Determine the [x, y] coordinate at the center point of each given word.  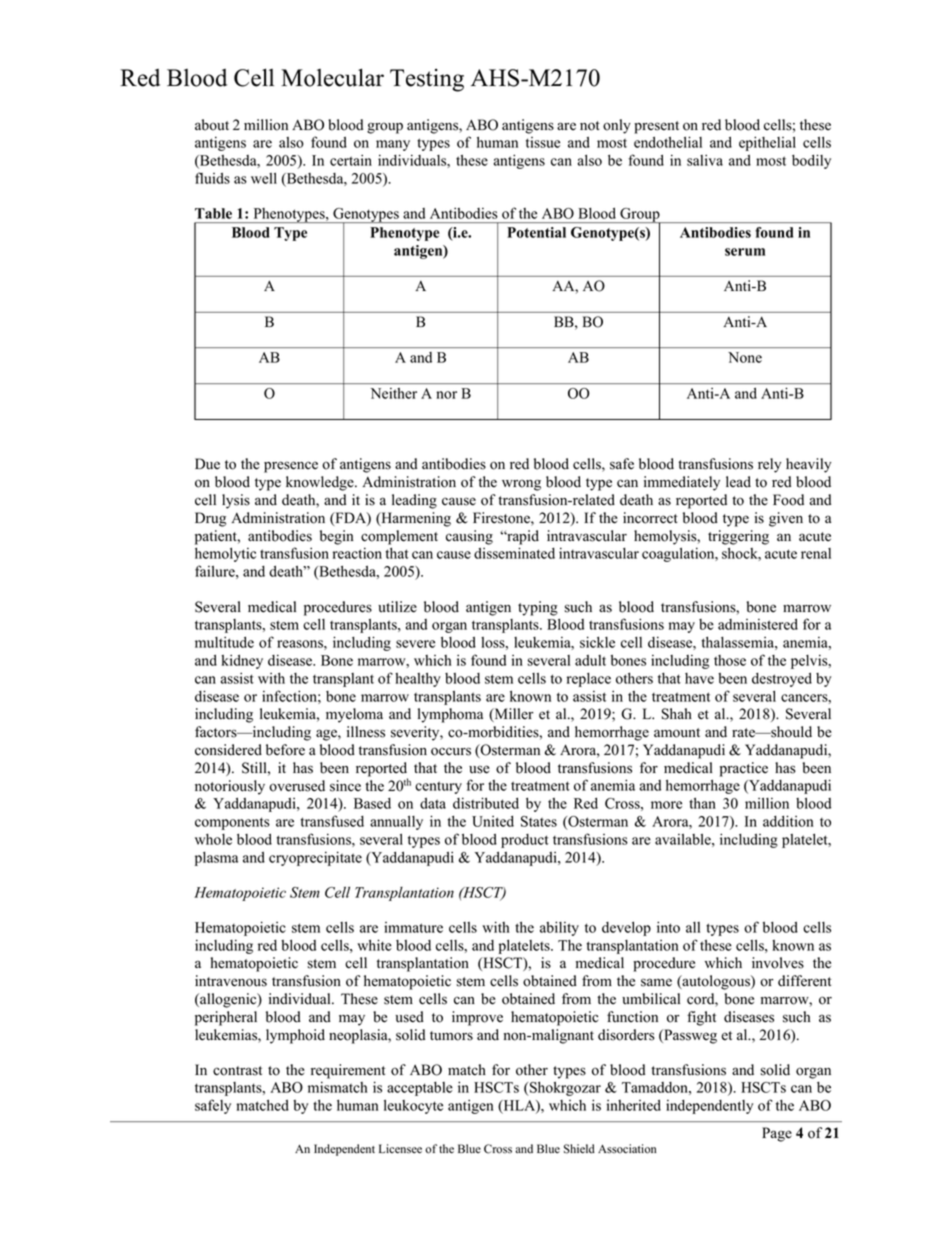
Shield [579, 1149]
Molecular [332, 77]
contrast [237, 1071]
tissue [543, 142]
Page [777, 1134]
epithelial [767, 143]
